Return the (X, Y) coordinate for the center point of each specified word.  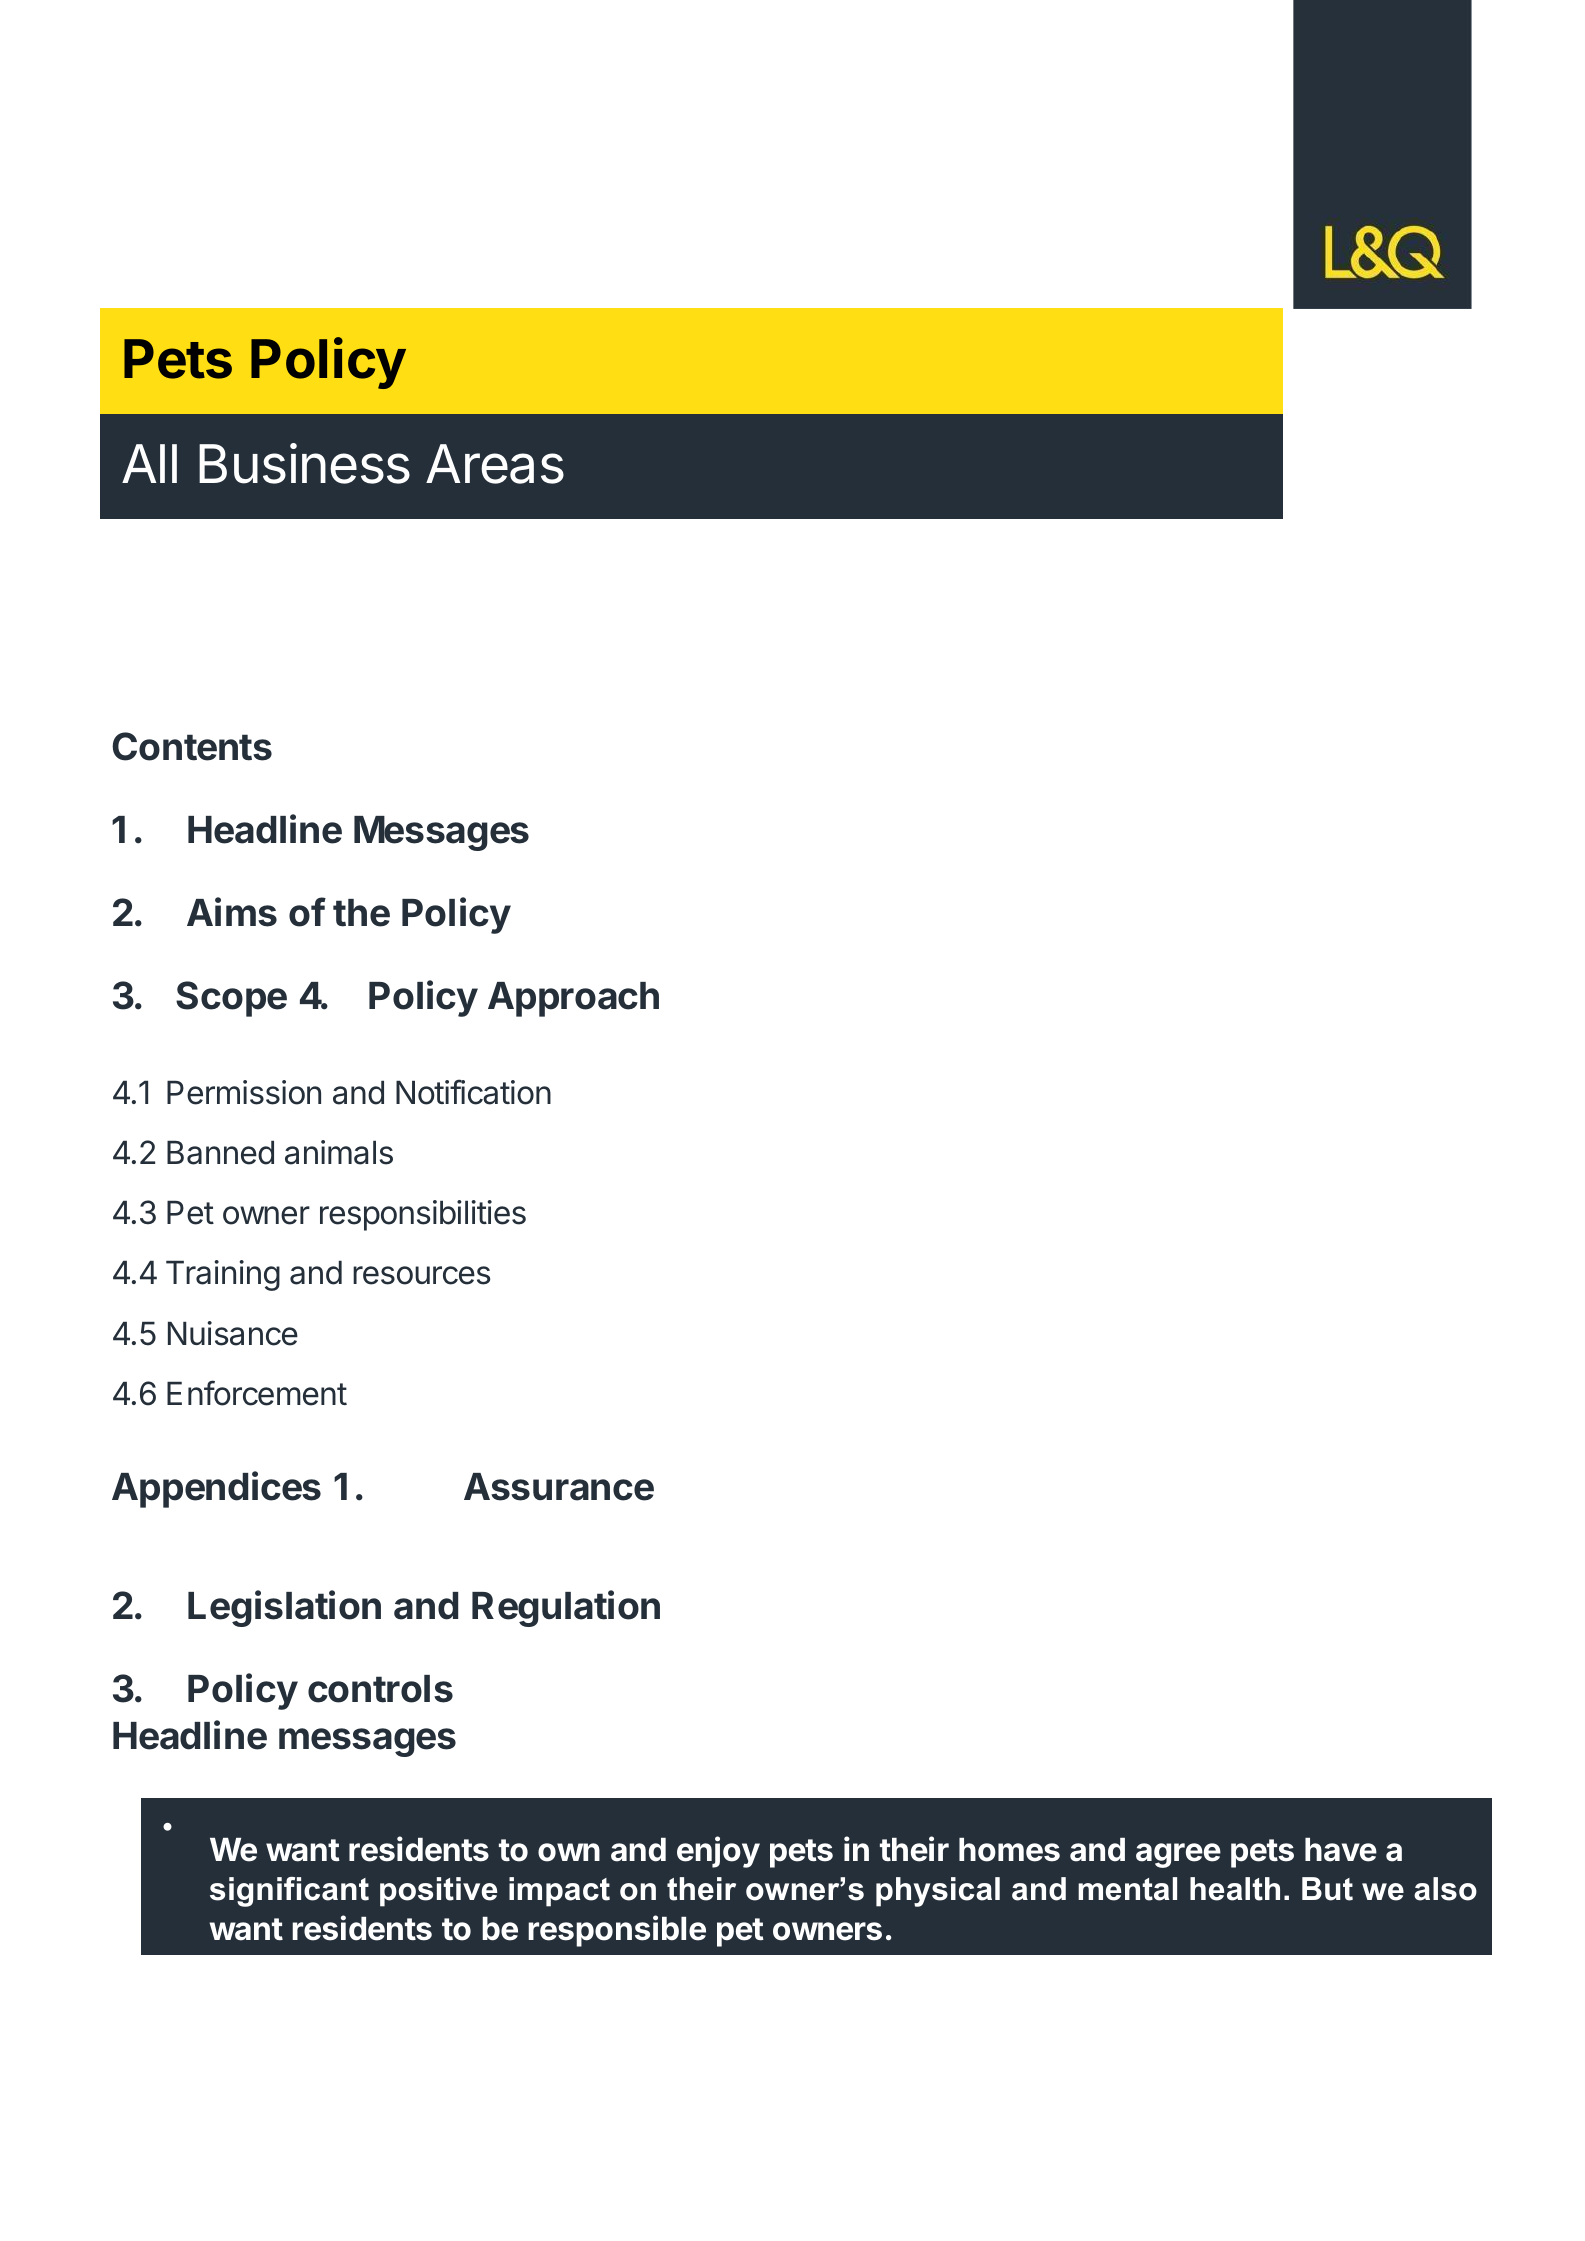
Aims (232, 912)
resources (421, 1275)
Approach (573, 999)
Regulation (566, 1608)
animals (339, 1152)
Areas (495, 464)
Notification (473, 1092)
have (1341, 1850)
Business (304, 463)
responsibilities (423, 1215)
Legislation (284, 1608)
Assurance (559, 1487)
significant (289, 1892)
